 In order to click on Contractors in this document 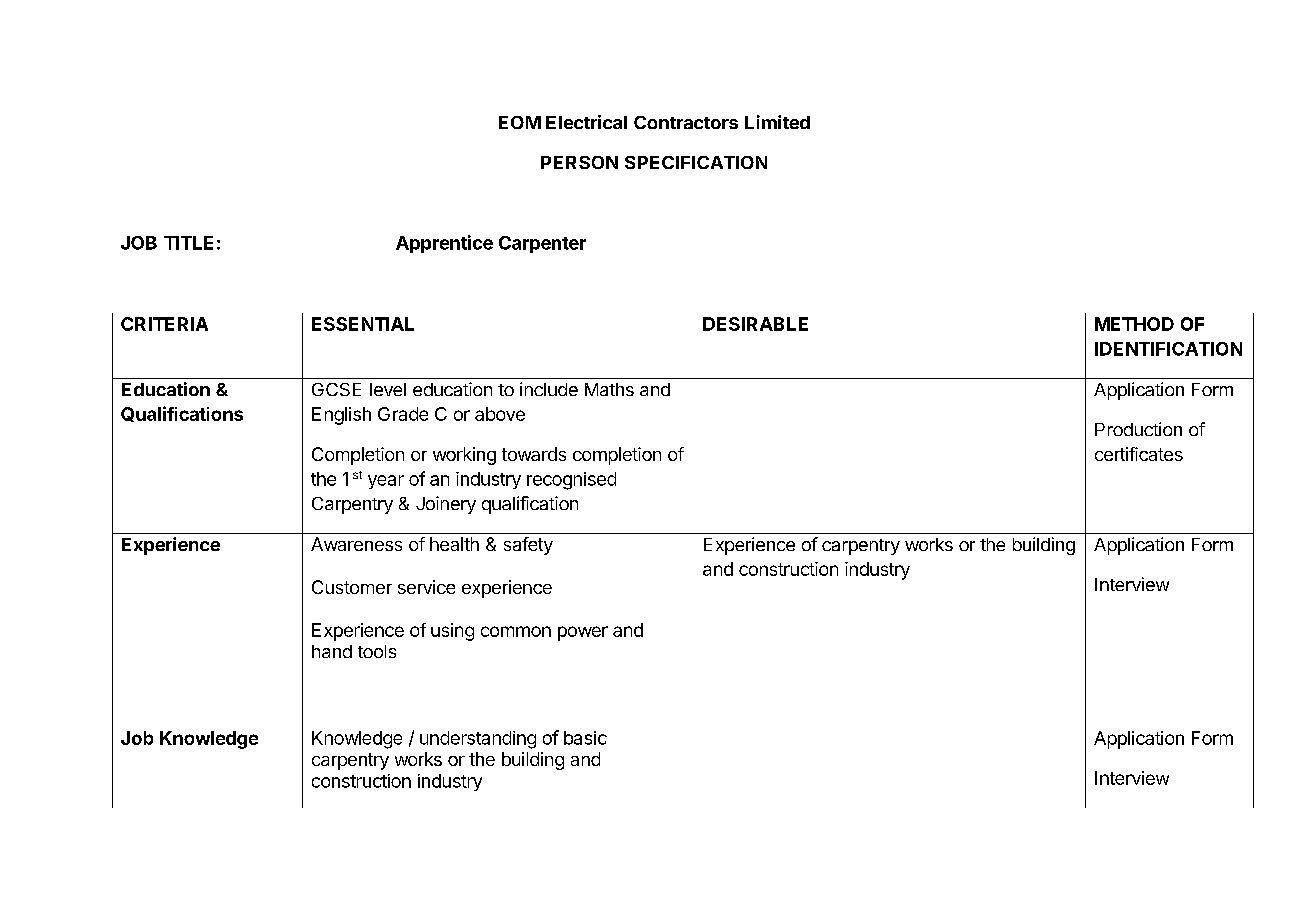, I will do `click(686, 122)`.
